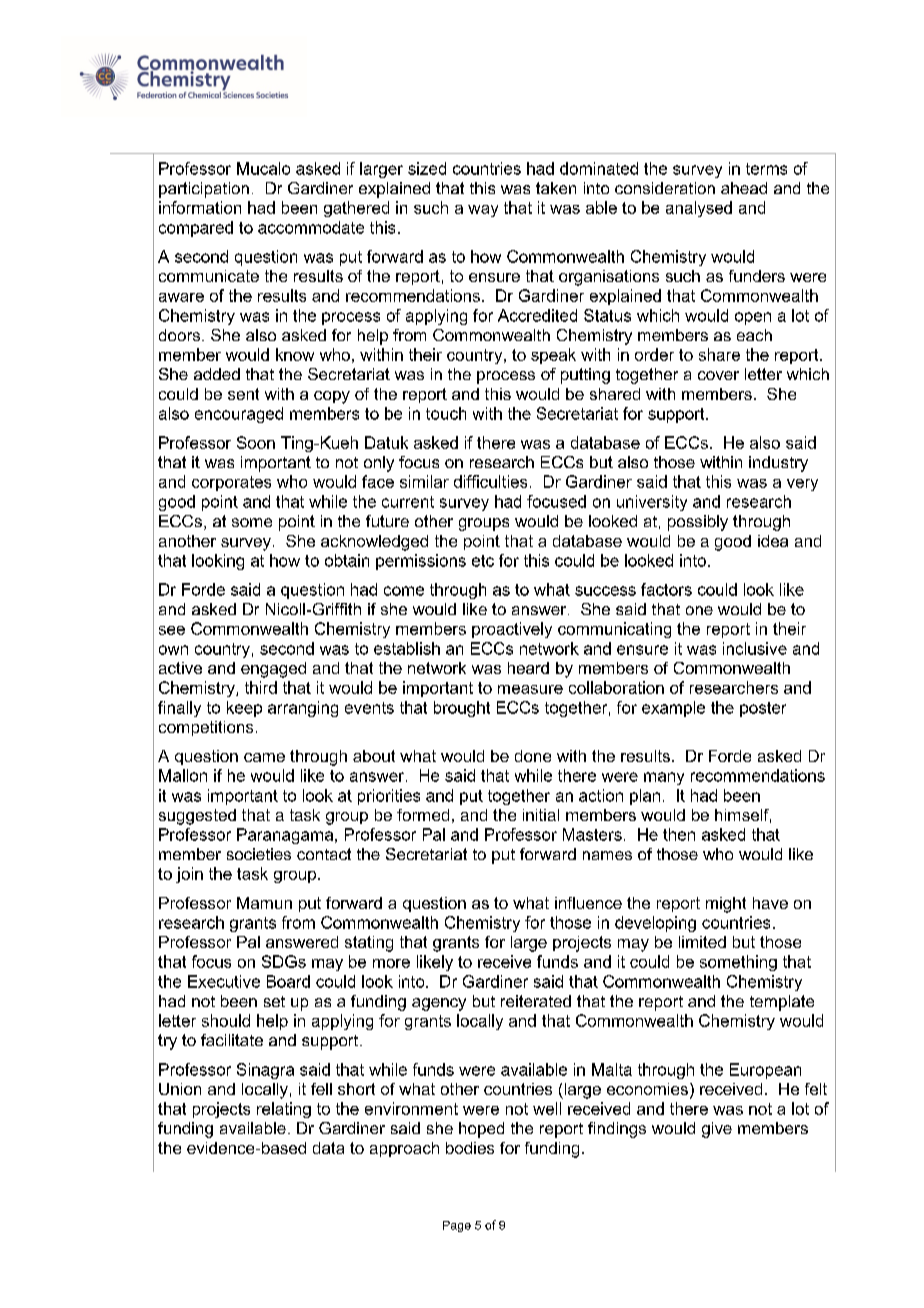 Image resolution: width=924 pixels, height=1308 pixels. Describe the element at coordinates (256, 442) in the page. I see `Soon` at that location.
